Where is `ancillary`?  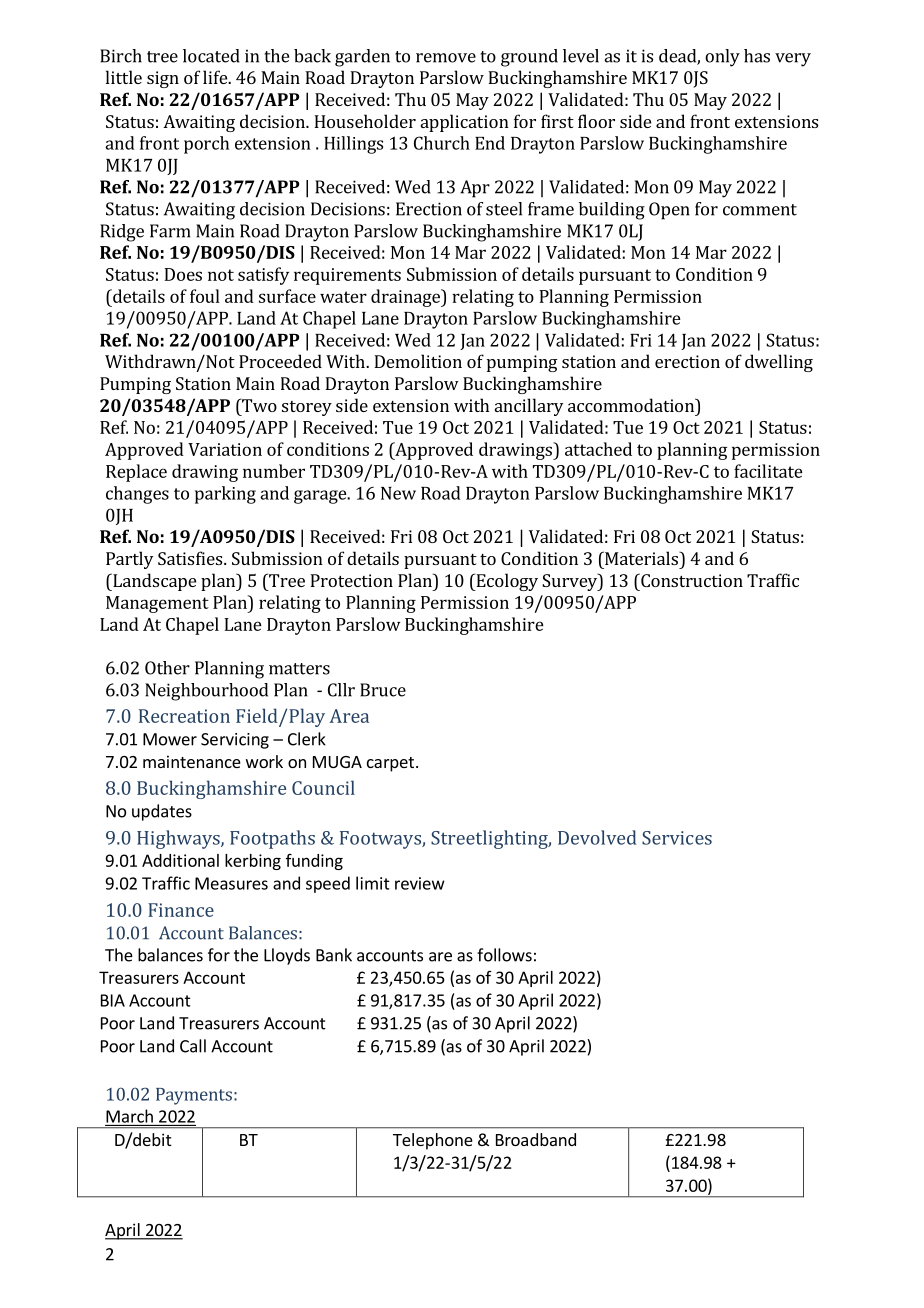 ancillary is located at coordinates (529, 407).
